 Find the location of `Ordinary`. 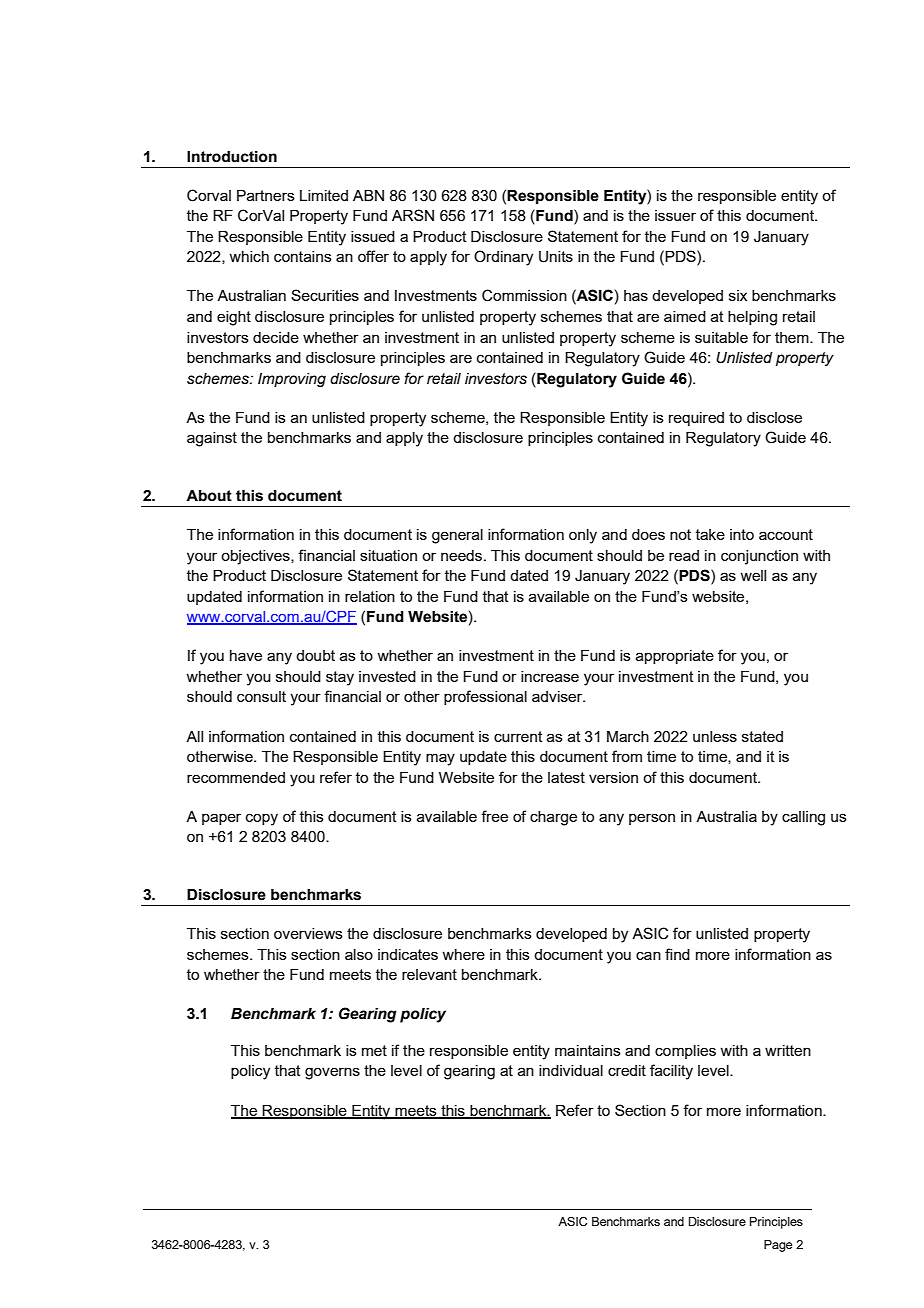

Ordinary is located at coordinates (503, 258).
